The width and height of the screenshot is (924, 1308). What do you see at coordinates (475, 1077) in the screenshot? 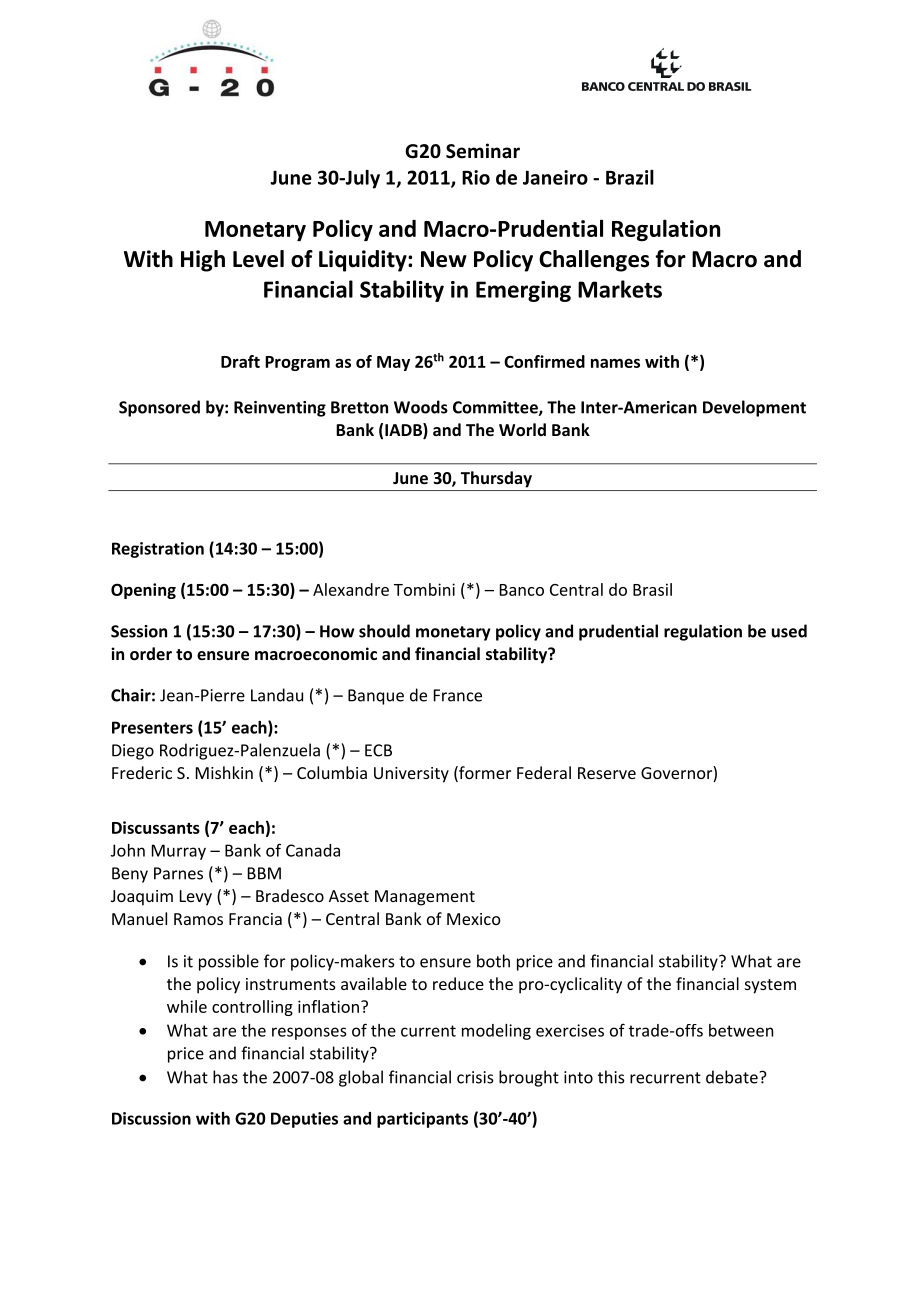
I see `crisis` at bounding box center [475, 1077].
